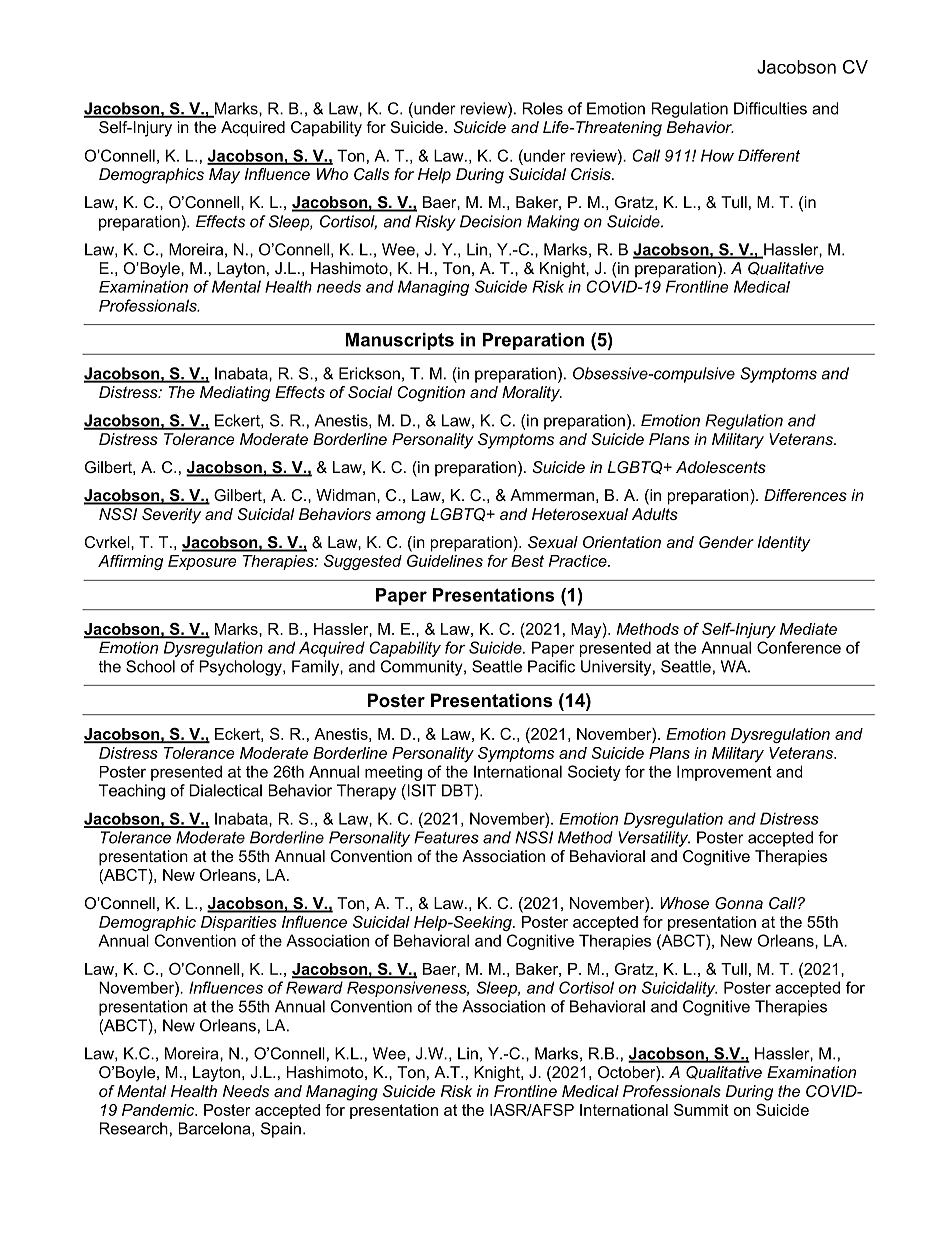 This screenshot has width=952, height=1233. Describe the element at coordinates (408, 989) in the screenshot. I see `Responsiveness` at that location.
